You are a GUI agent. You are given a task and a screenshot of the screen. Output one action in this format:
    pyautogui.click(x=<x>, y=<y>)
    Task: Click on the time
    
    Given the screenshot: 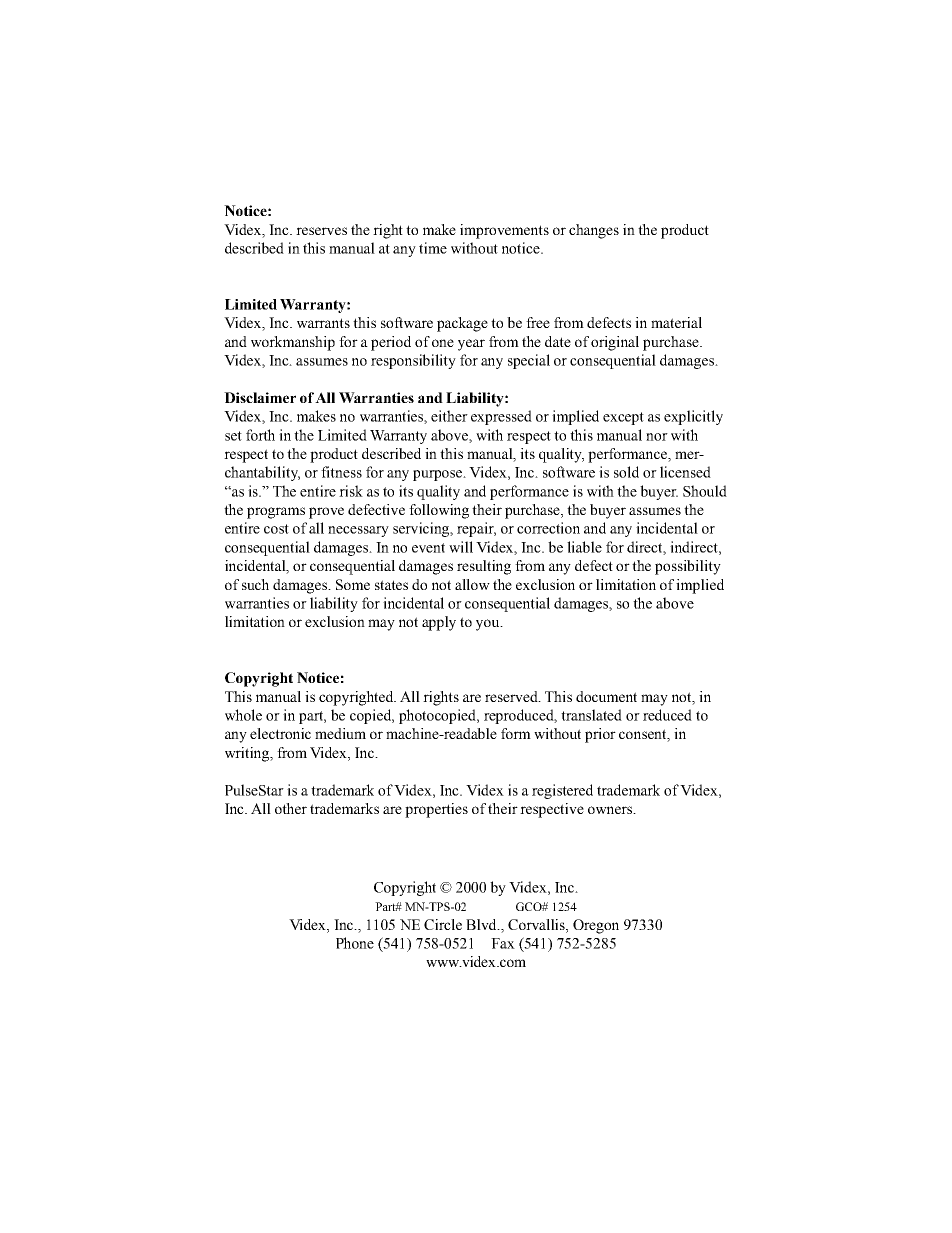 What is the action you would take?
    pyautogui.click(x=433, y=248)
